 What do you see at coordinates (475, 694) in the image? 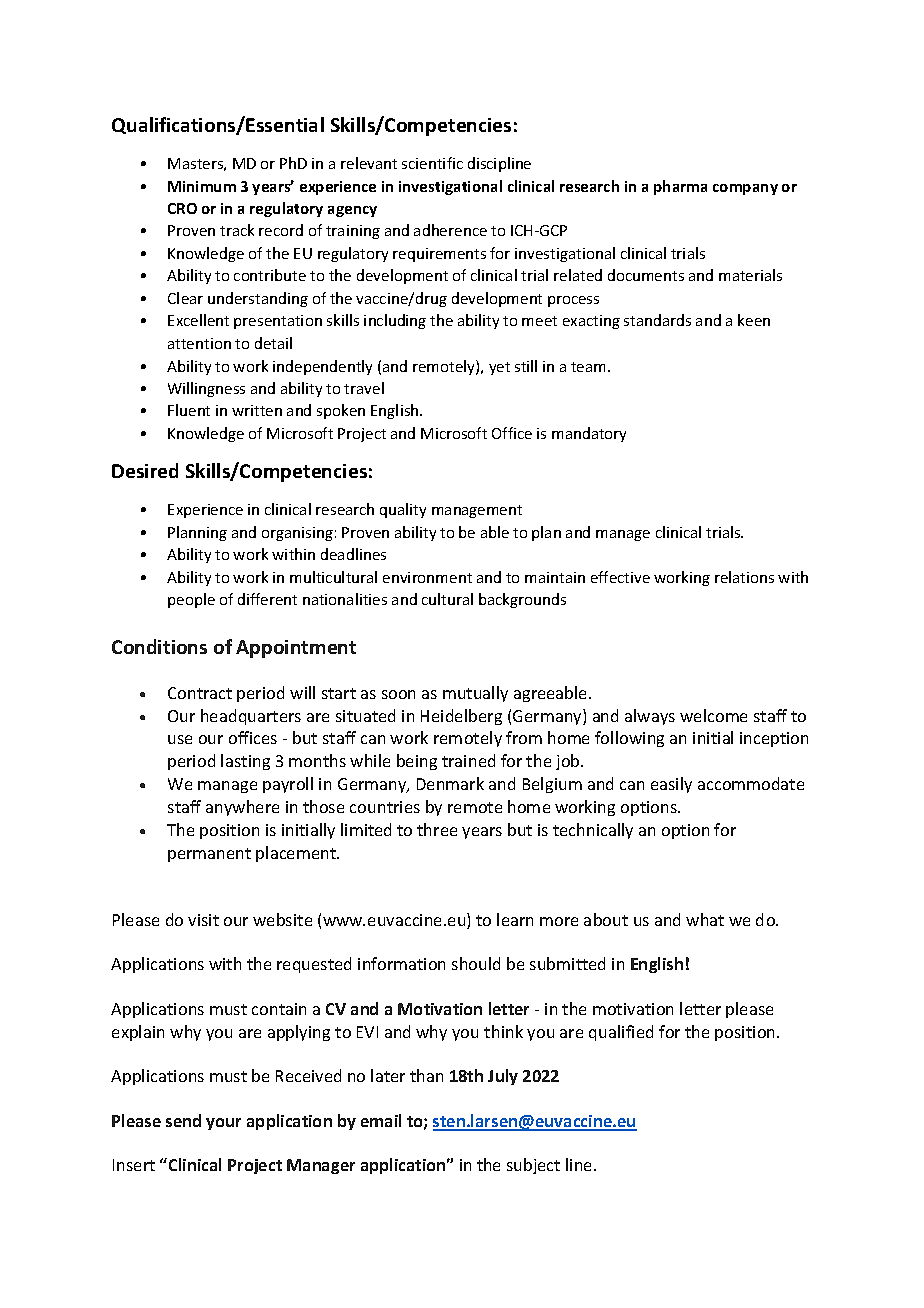
I see `mutually` at bounding box center [475, 694].
